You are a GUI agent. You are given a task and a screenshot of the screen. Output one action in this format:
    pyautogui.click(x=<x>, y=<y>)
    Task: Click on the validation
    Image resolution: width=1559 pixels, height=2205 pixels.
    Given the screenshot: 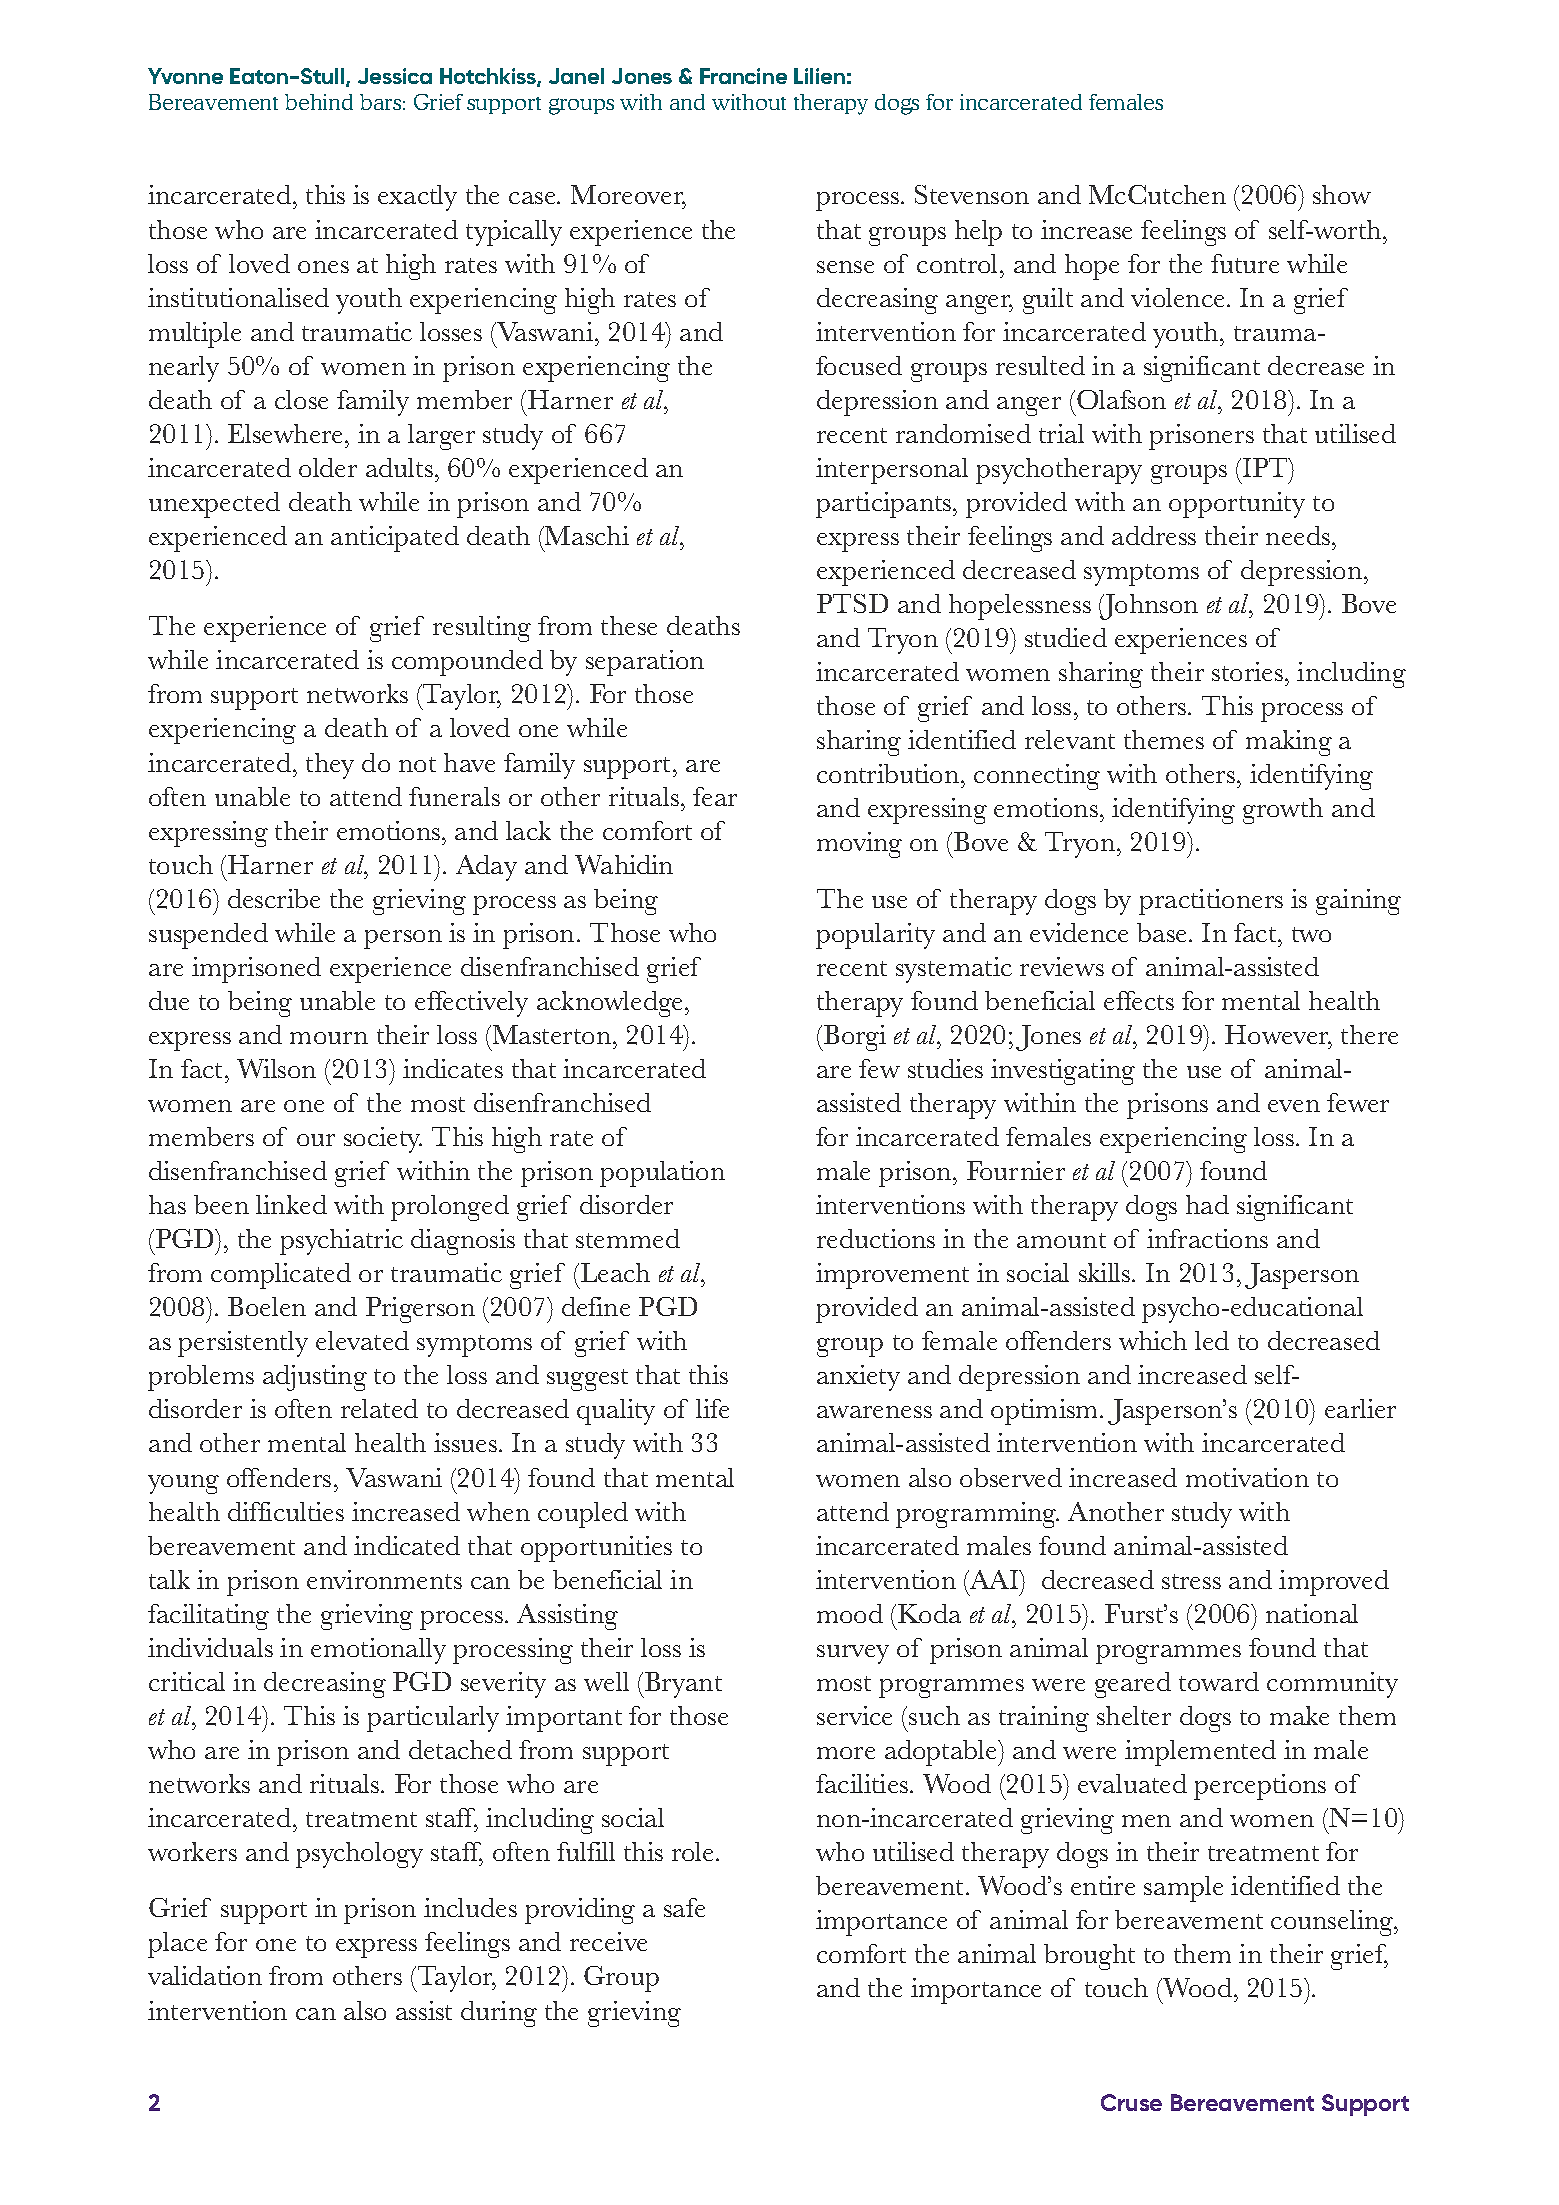 What is the action you would take?
    pyautogui.click(x=205, y=1975)
